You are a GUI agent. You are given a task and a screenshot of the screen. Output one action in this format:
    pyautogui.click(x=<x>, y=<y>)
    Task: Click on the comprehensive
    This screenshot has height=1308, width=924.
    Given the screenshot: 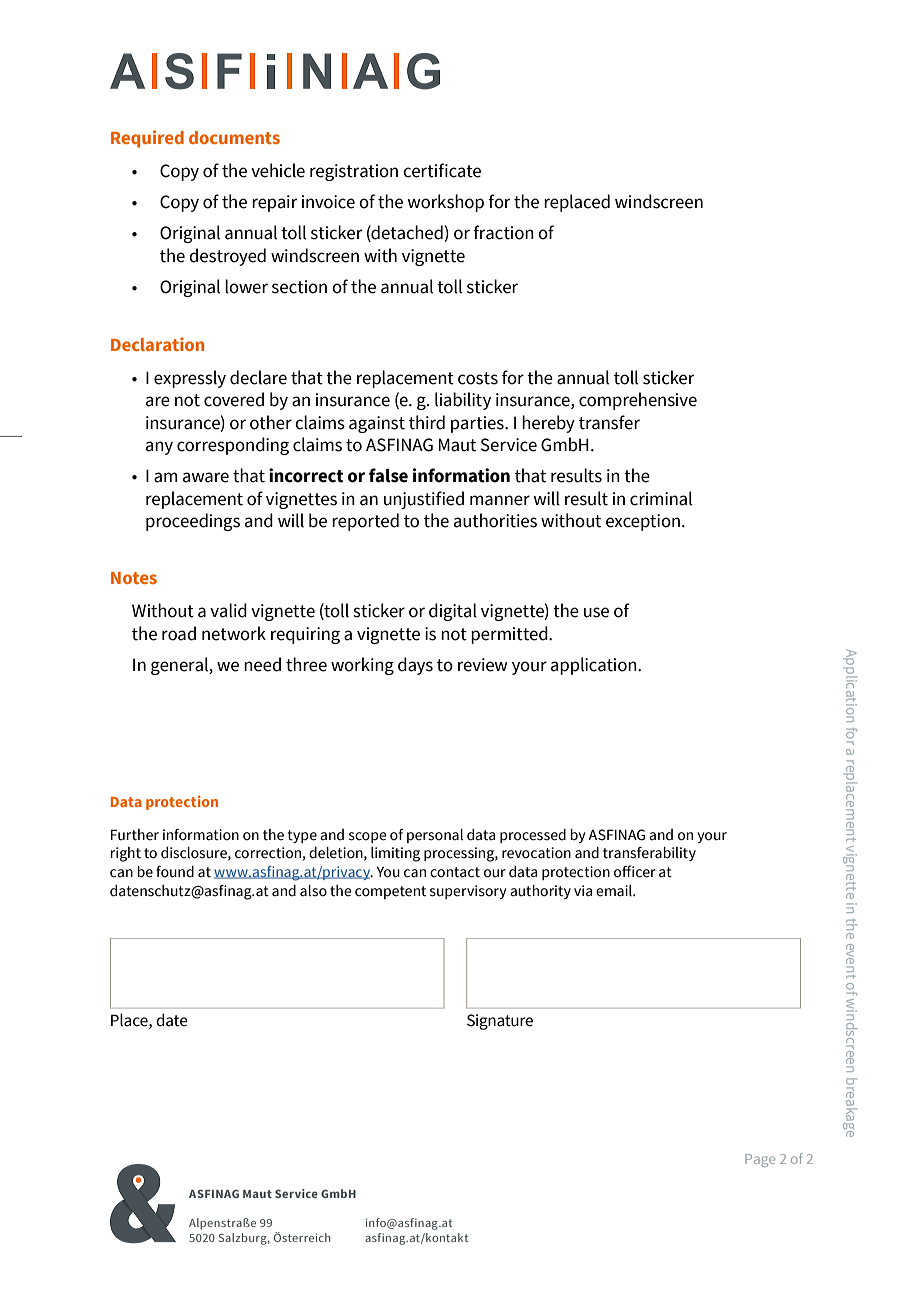 What is the action you would take?
    pyautogui.click(x=638, y=401)
